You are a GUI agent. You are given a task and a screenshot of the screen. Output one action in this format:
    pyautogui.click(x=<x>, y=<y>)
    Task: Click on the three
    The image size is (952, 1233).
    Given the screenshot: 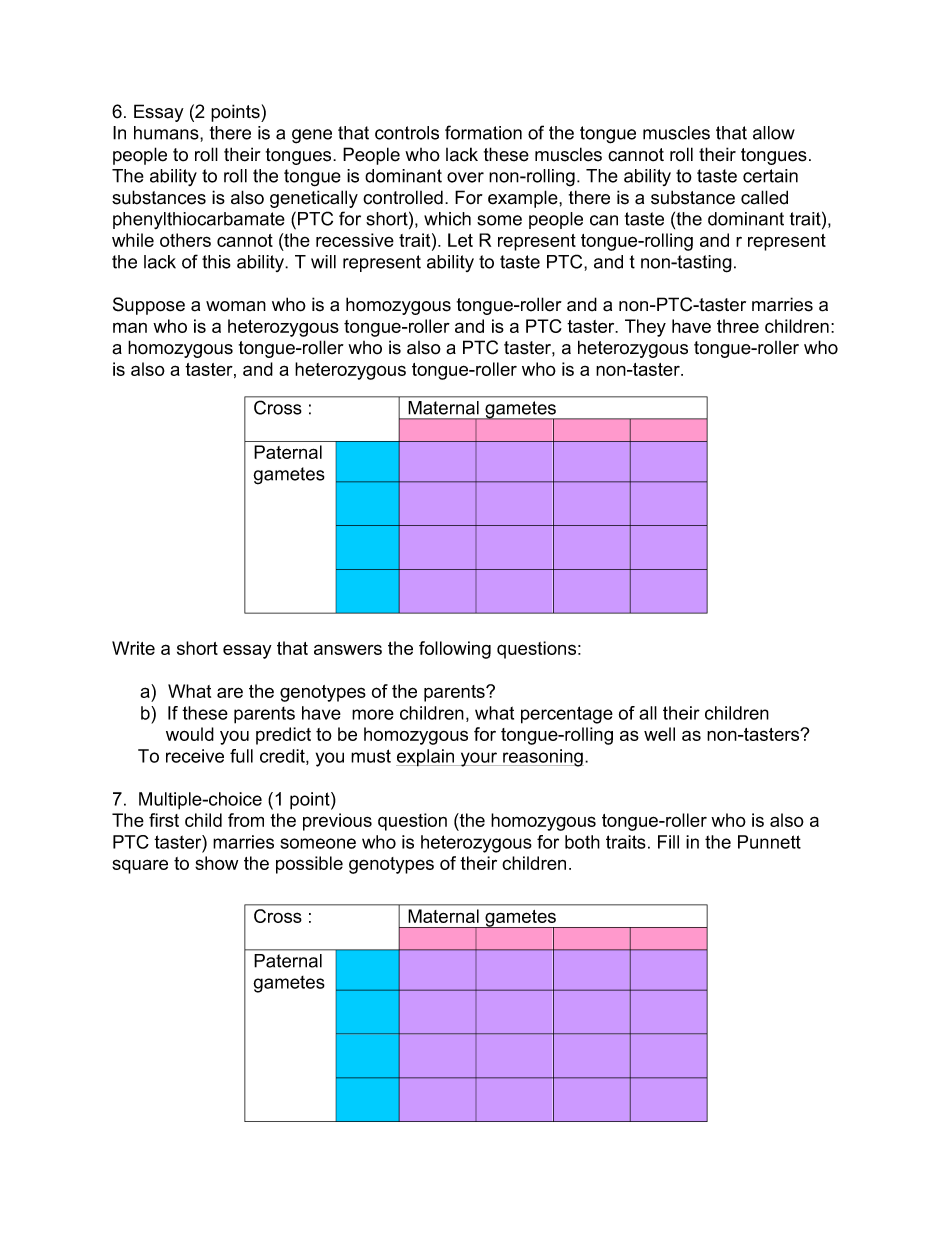 What is the action you would take?
    pyautogui.click(x=738, y=326)
